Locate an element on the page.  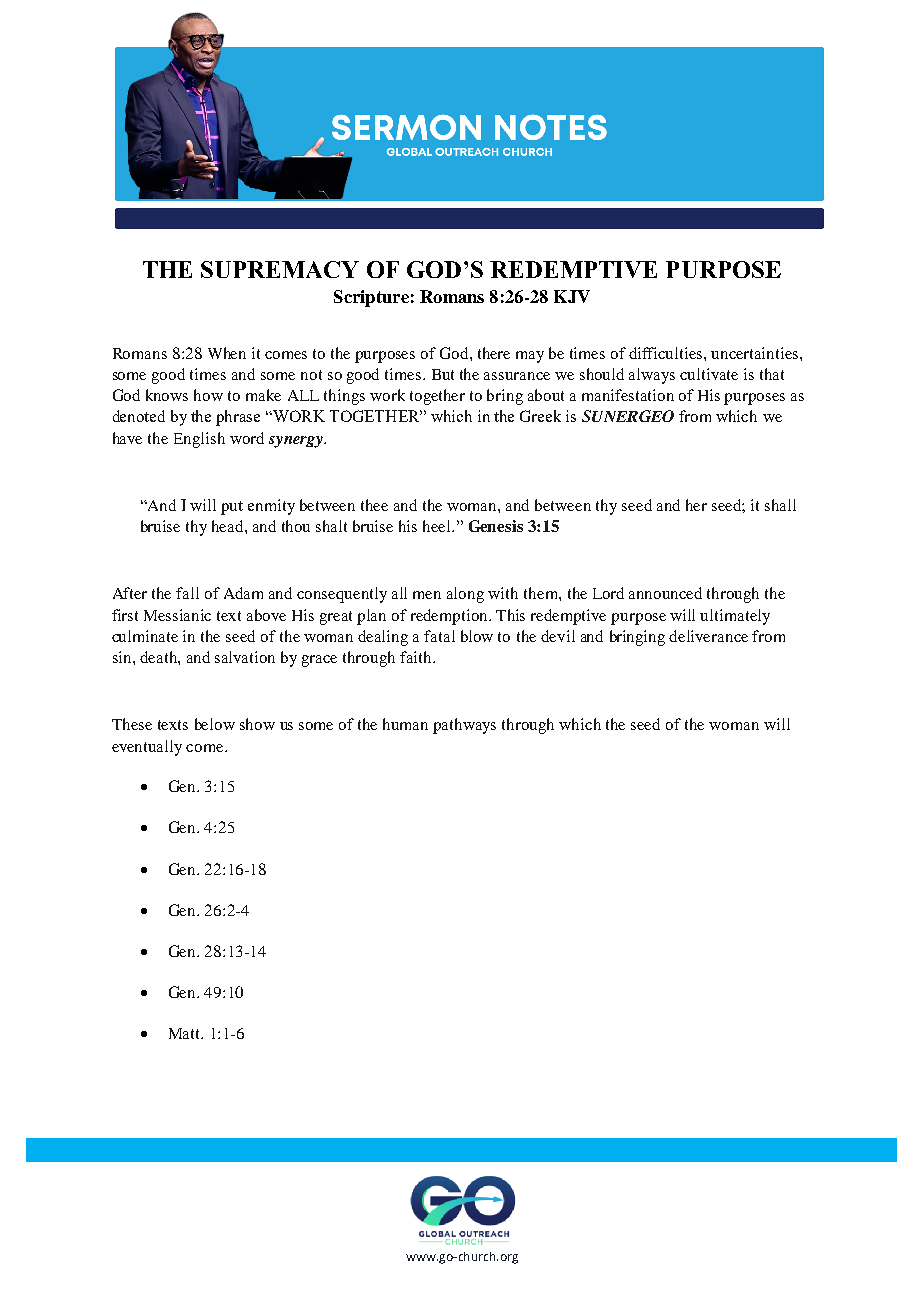
Matt is located at coordinates (185, 1033).
